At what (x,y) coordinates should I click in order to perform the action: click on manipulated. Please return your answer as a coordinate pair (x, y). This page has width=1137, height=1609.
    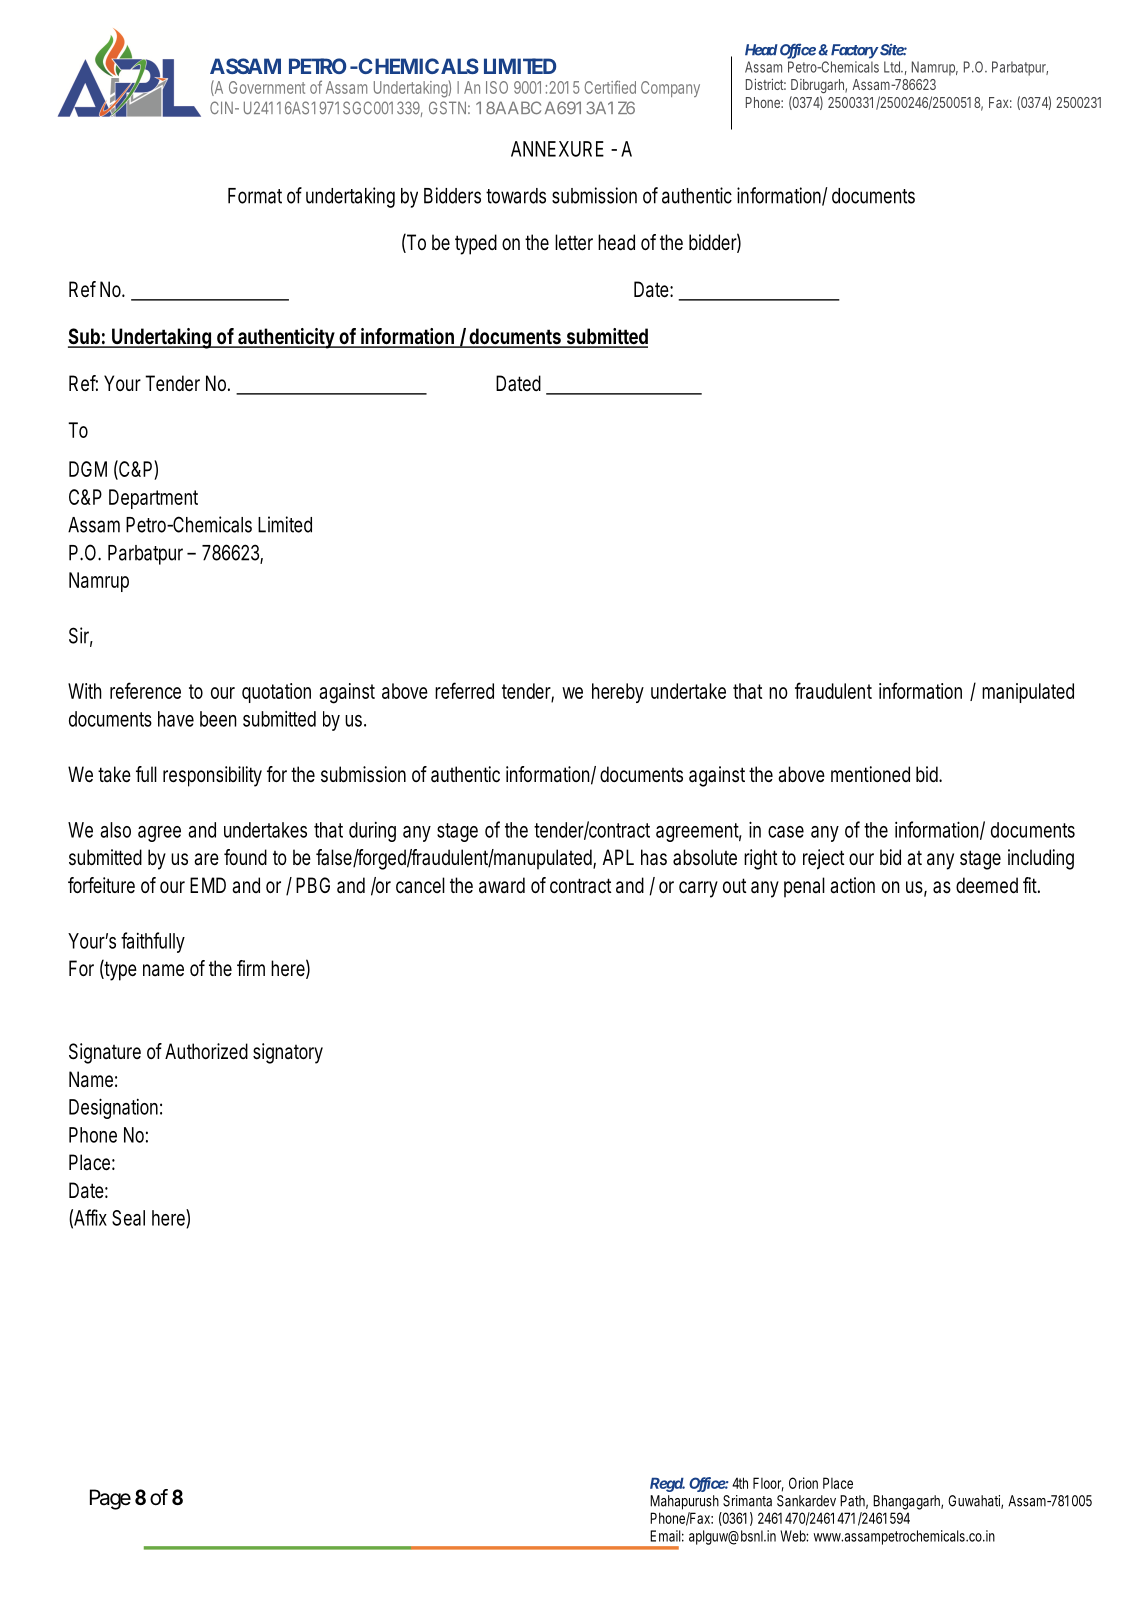
    Looking at the image, I should click on (1028, 693).
